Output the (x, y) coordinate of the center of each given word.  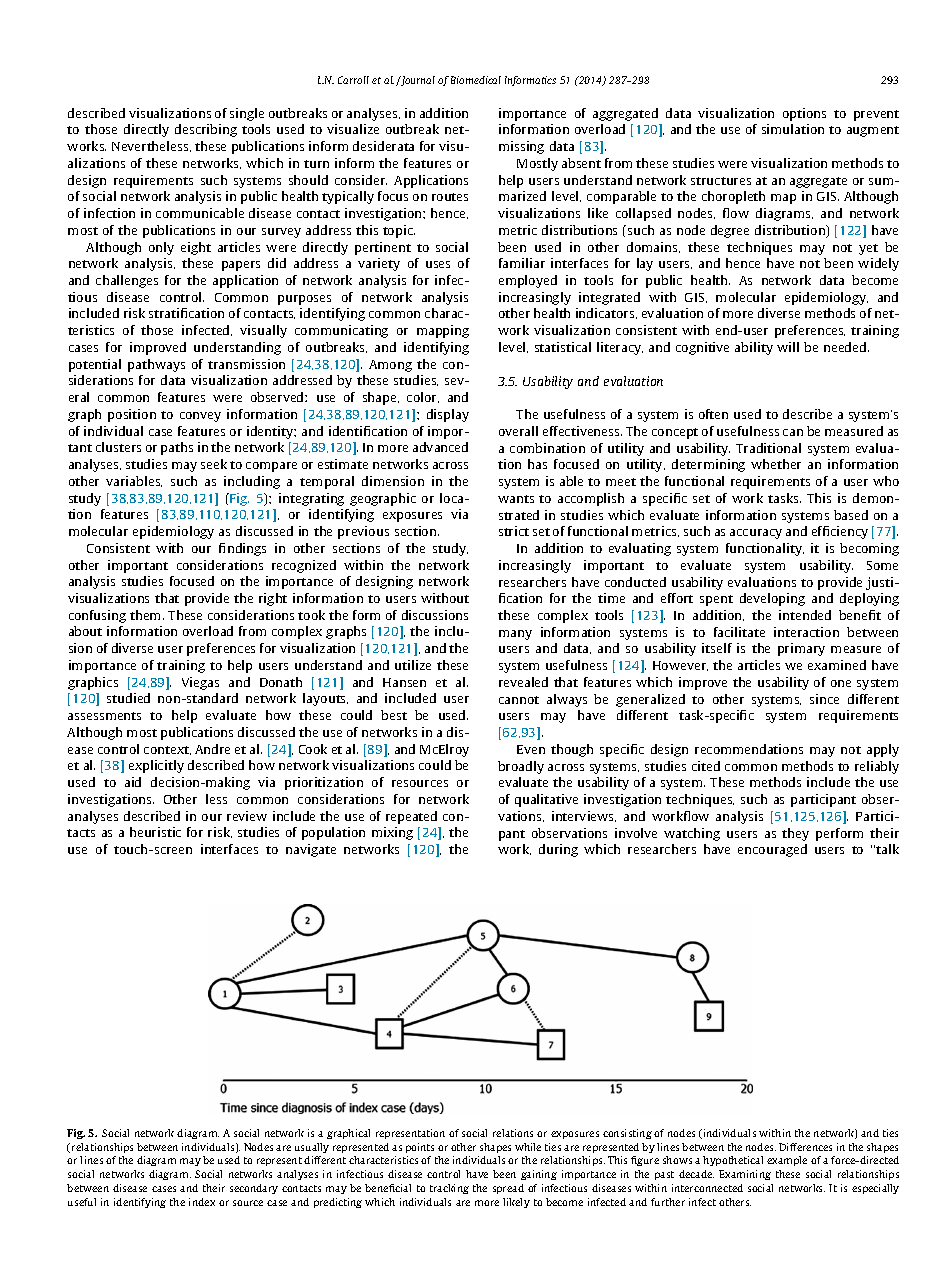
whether (776, 464)
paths (177, 448)
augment (873, 131)
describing (206, 130)
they (795, 834)
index (202, 1202)
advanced (440, 447)
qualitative (546, 800)
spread (508, 1189)
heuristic (155, 832)
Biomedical (476, 80)
